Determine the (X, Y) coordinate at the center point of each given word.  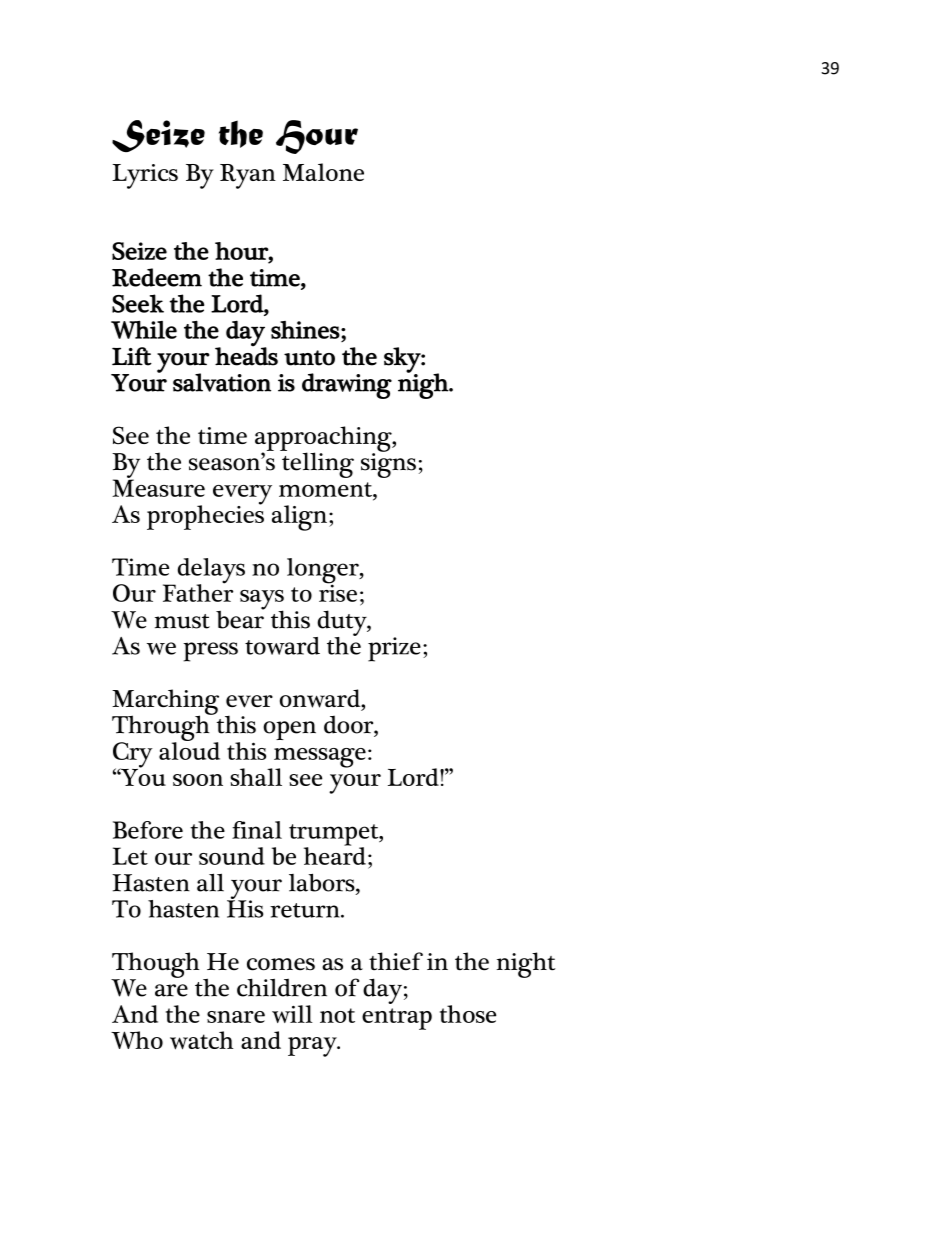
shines (305, 330)
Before (148, 830)
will (292, 1014)
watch (201, 1040)
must (182, 621)
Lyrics (145, 176)
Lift (132, 356)
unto (309, 358)
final (257, 830)
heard (335, 855)
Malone (323, 172)
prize (394, 649)
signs (388, 464)
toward (282, 646)
